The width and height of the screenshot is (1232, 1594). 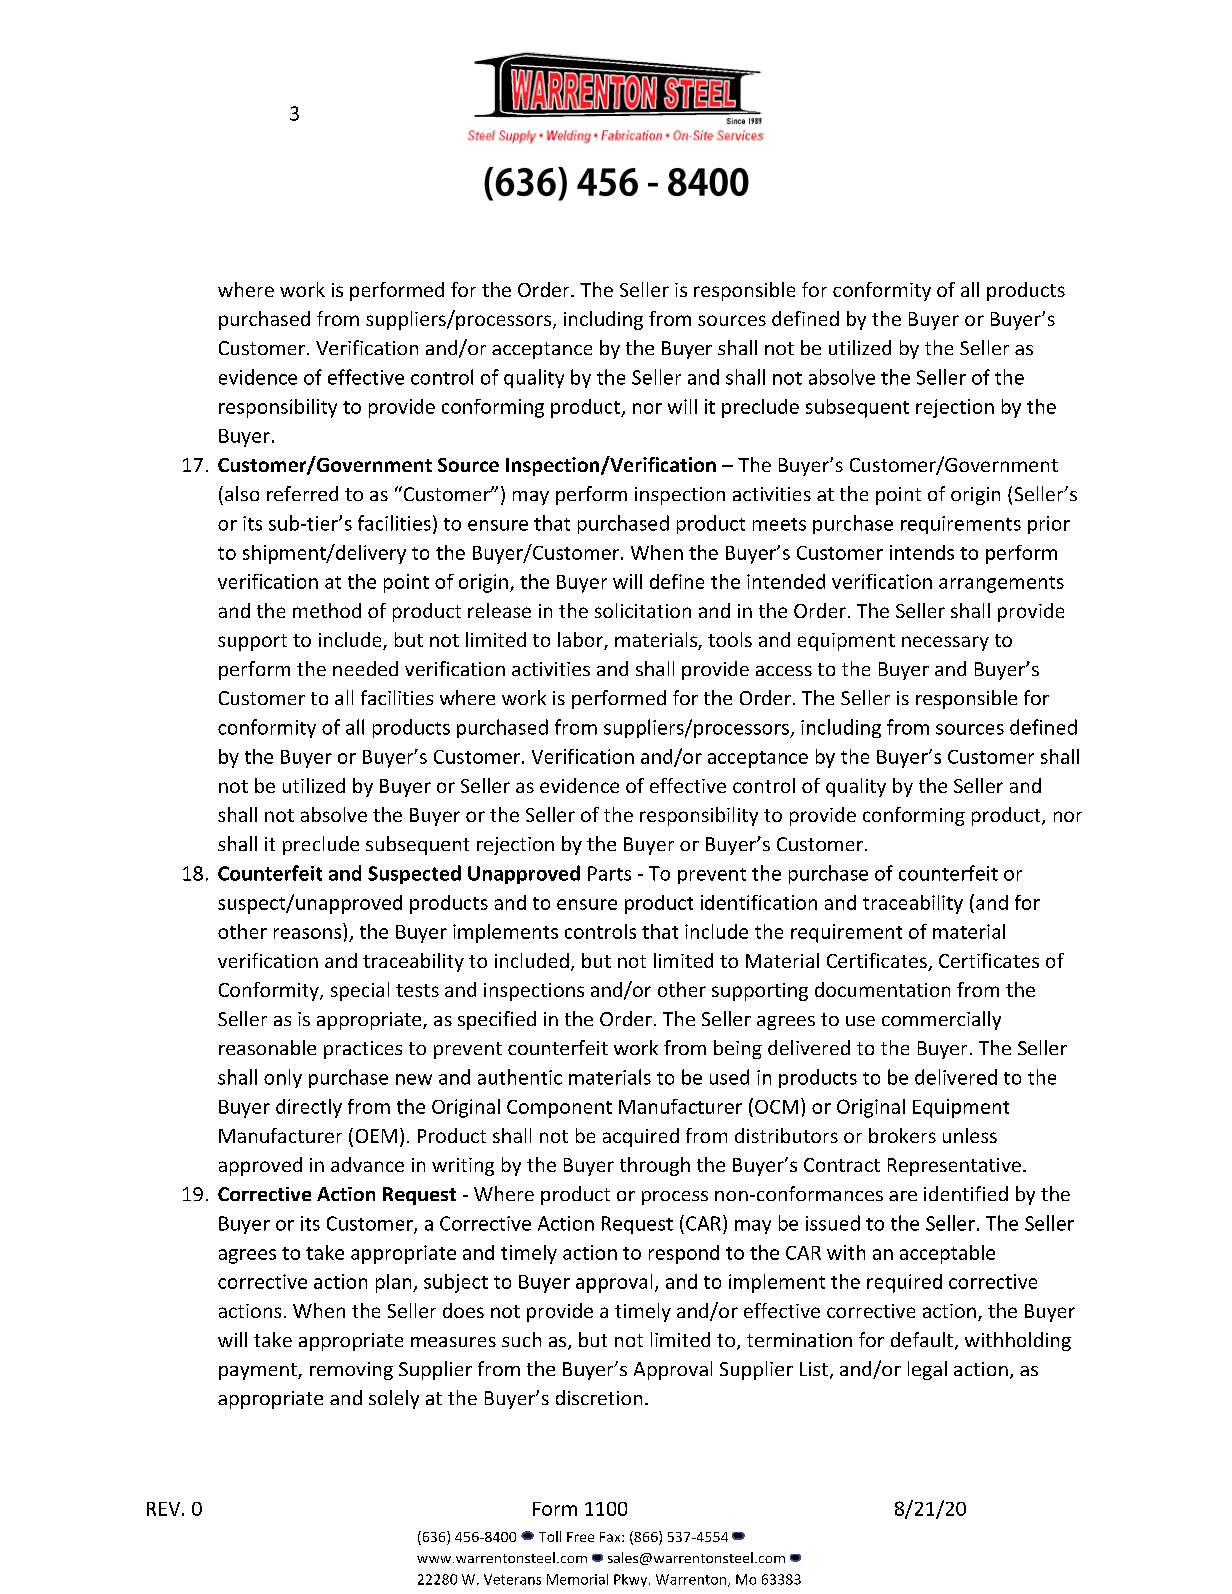 I want to click on intends, so click(x=922, y=552).
